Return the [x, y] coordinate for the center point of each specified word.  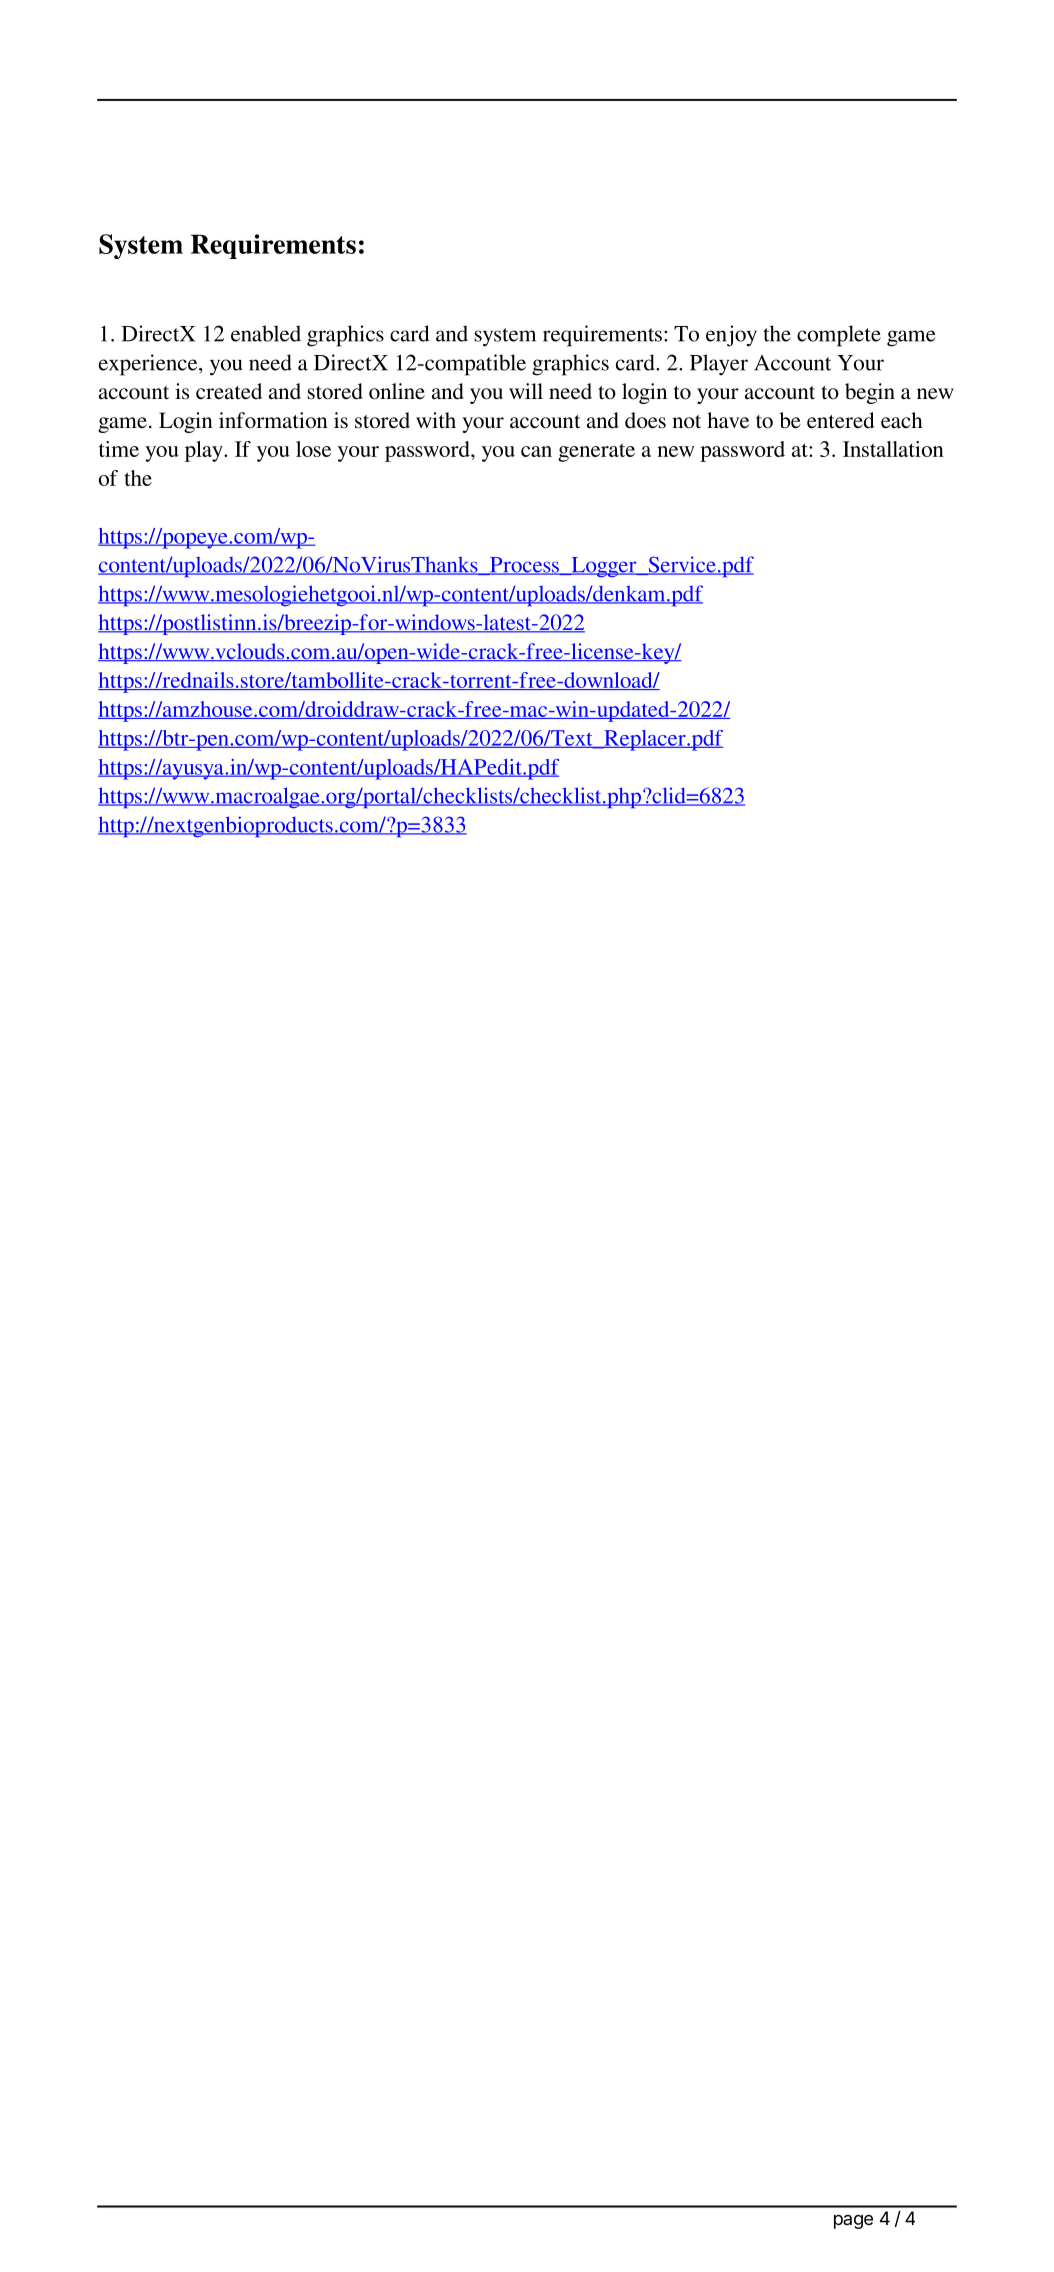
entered [840, 420]
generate [596, 452]
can [536, 451]
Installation [893, 449]
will [526, 391]
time [119, 449]
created [229, 391]
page [853, 2222]
